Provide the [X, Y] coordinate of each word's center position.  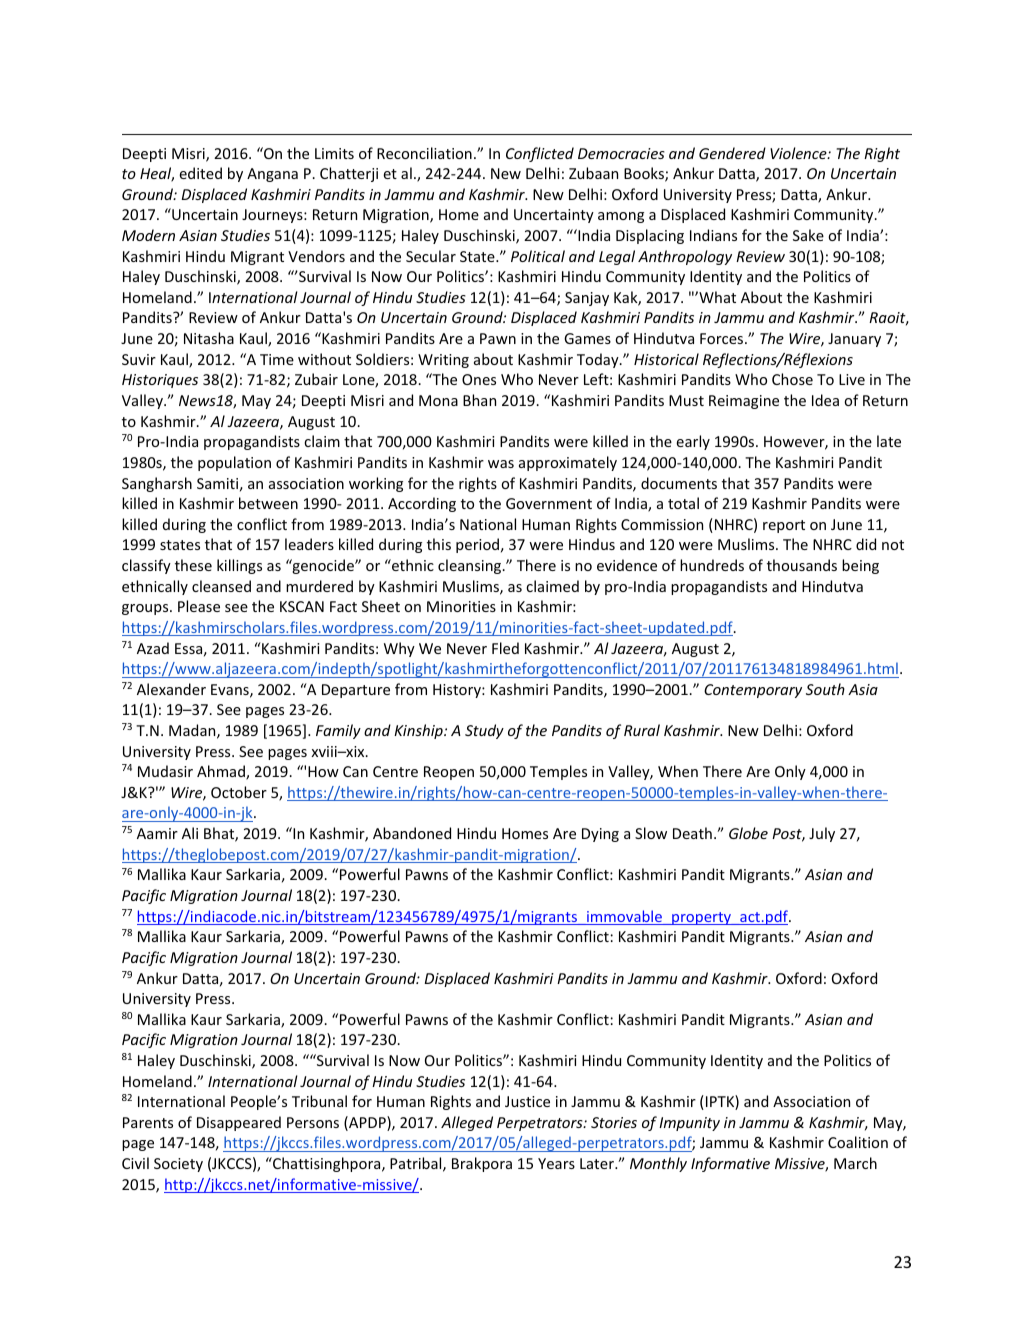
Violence [799, 153]
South [825, 689]
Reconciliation [424, 153]
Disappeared [239, 1123]
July [822, 834]
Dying [600, 835]
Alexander [171, 689]
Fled [505, 648]
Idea [825, 400]
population [234, 463]
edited [200, 173]
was [501, 464]
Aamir [157, 833]
